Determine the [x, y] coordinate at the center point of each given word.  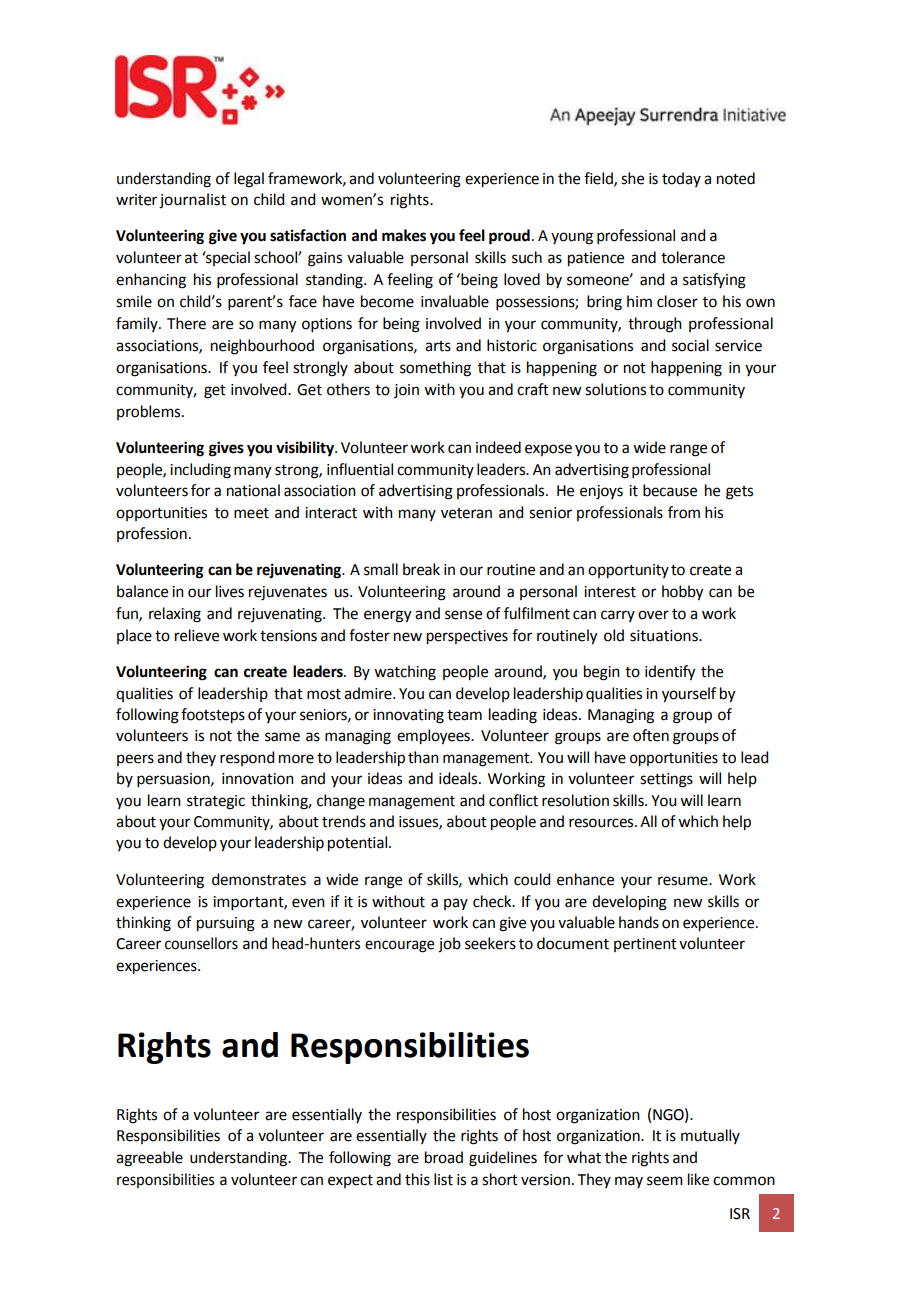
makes [404, 235]
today [681, 179]
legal [249, 180]
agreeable [149, 1159]
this [417, 1179]
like [698, 1179]
